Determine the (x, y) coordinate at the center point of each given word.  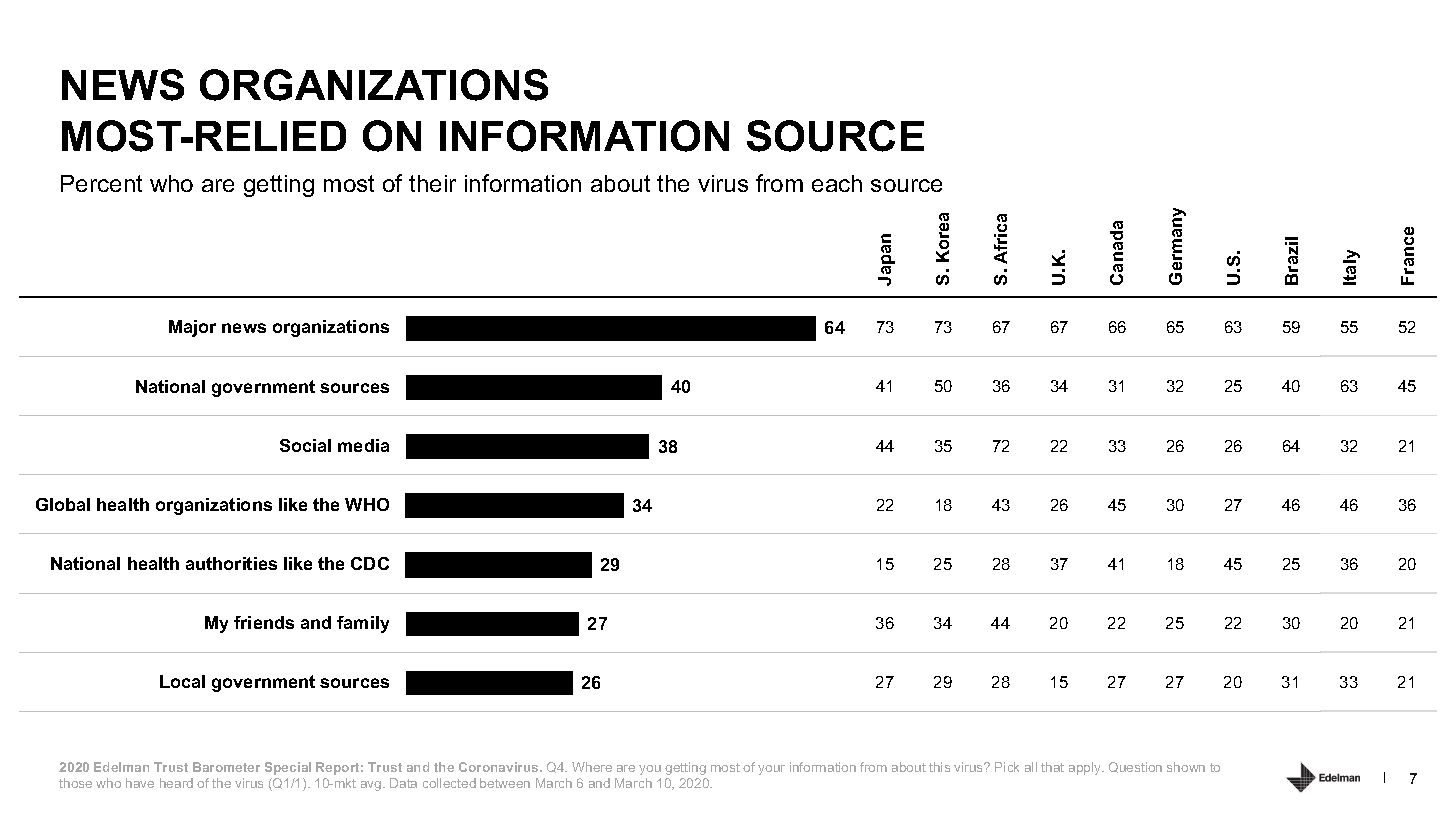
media (363, 445)
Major (192, 328)
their (432, 183)
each (837, 183)
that (1052, 767)
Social (305, 445)
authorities (231, 563)
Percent (101, 183)
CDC (370, 563)
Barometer (226, 767)
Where (592, 767)
